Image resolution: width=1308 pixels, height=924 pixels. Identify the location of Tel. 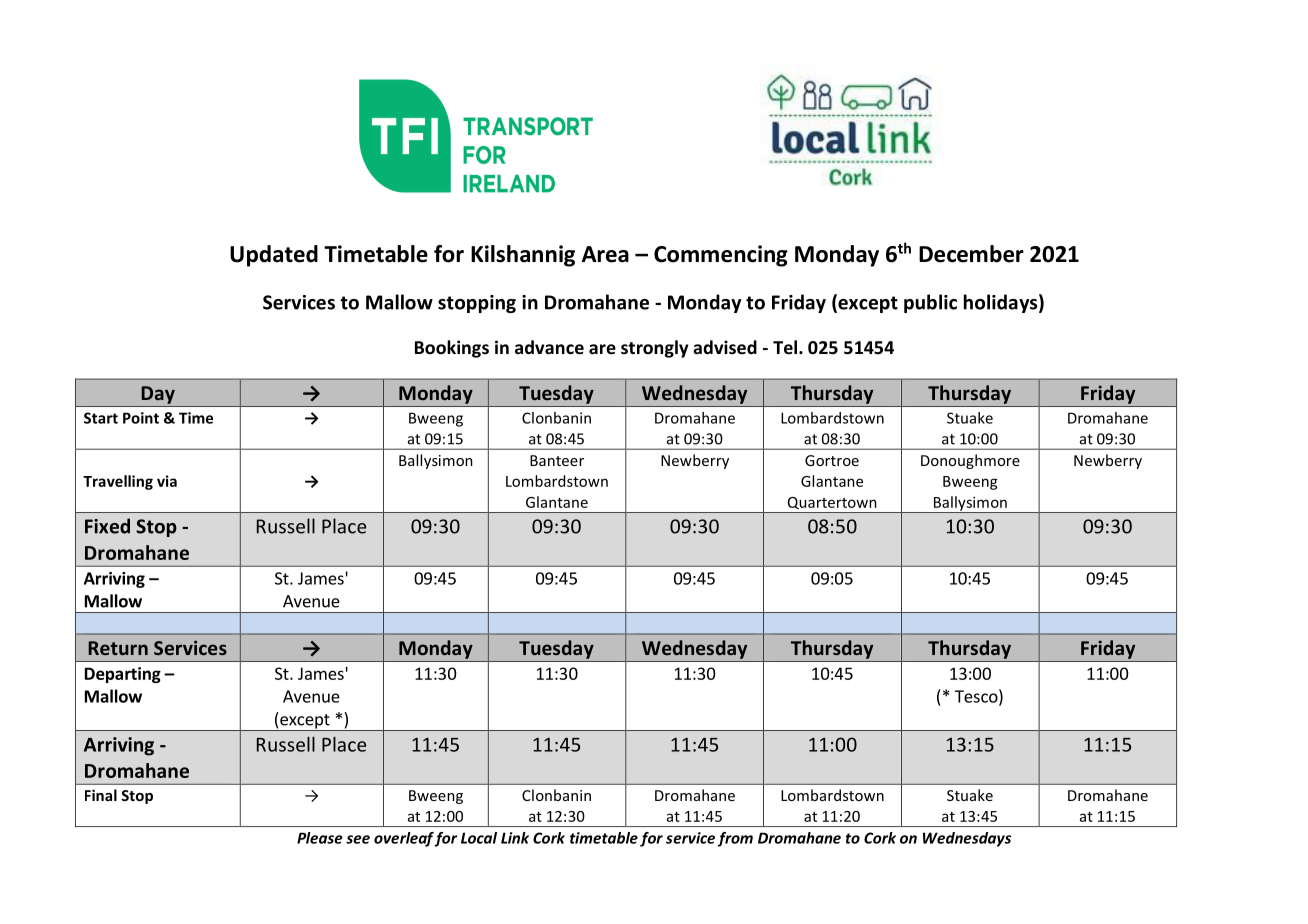
(785, 347).
